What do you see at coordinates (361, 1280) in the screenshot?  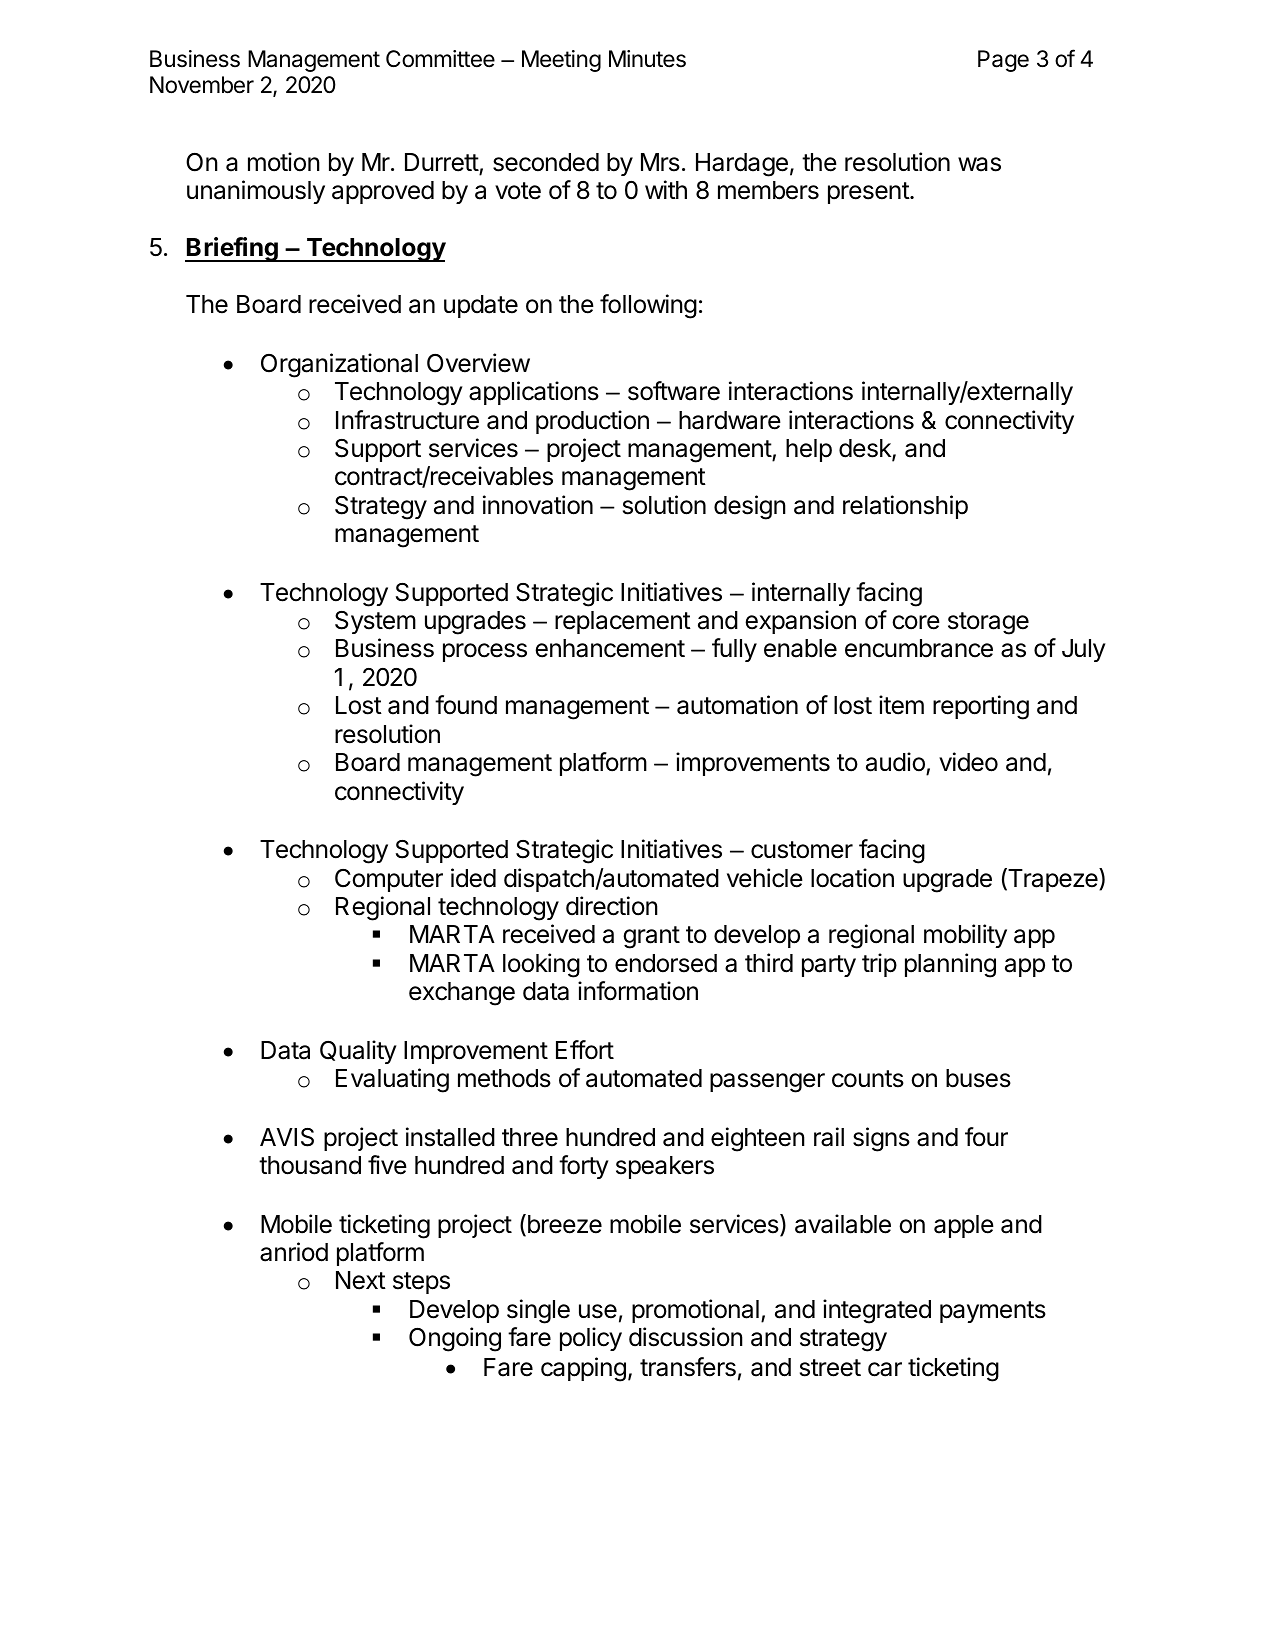 I see `Next` at bounding box center [361, 1280].
